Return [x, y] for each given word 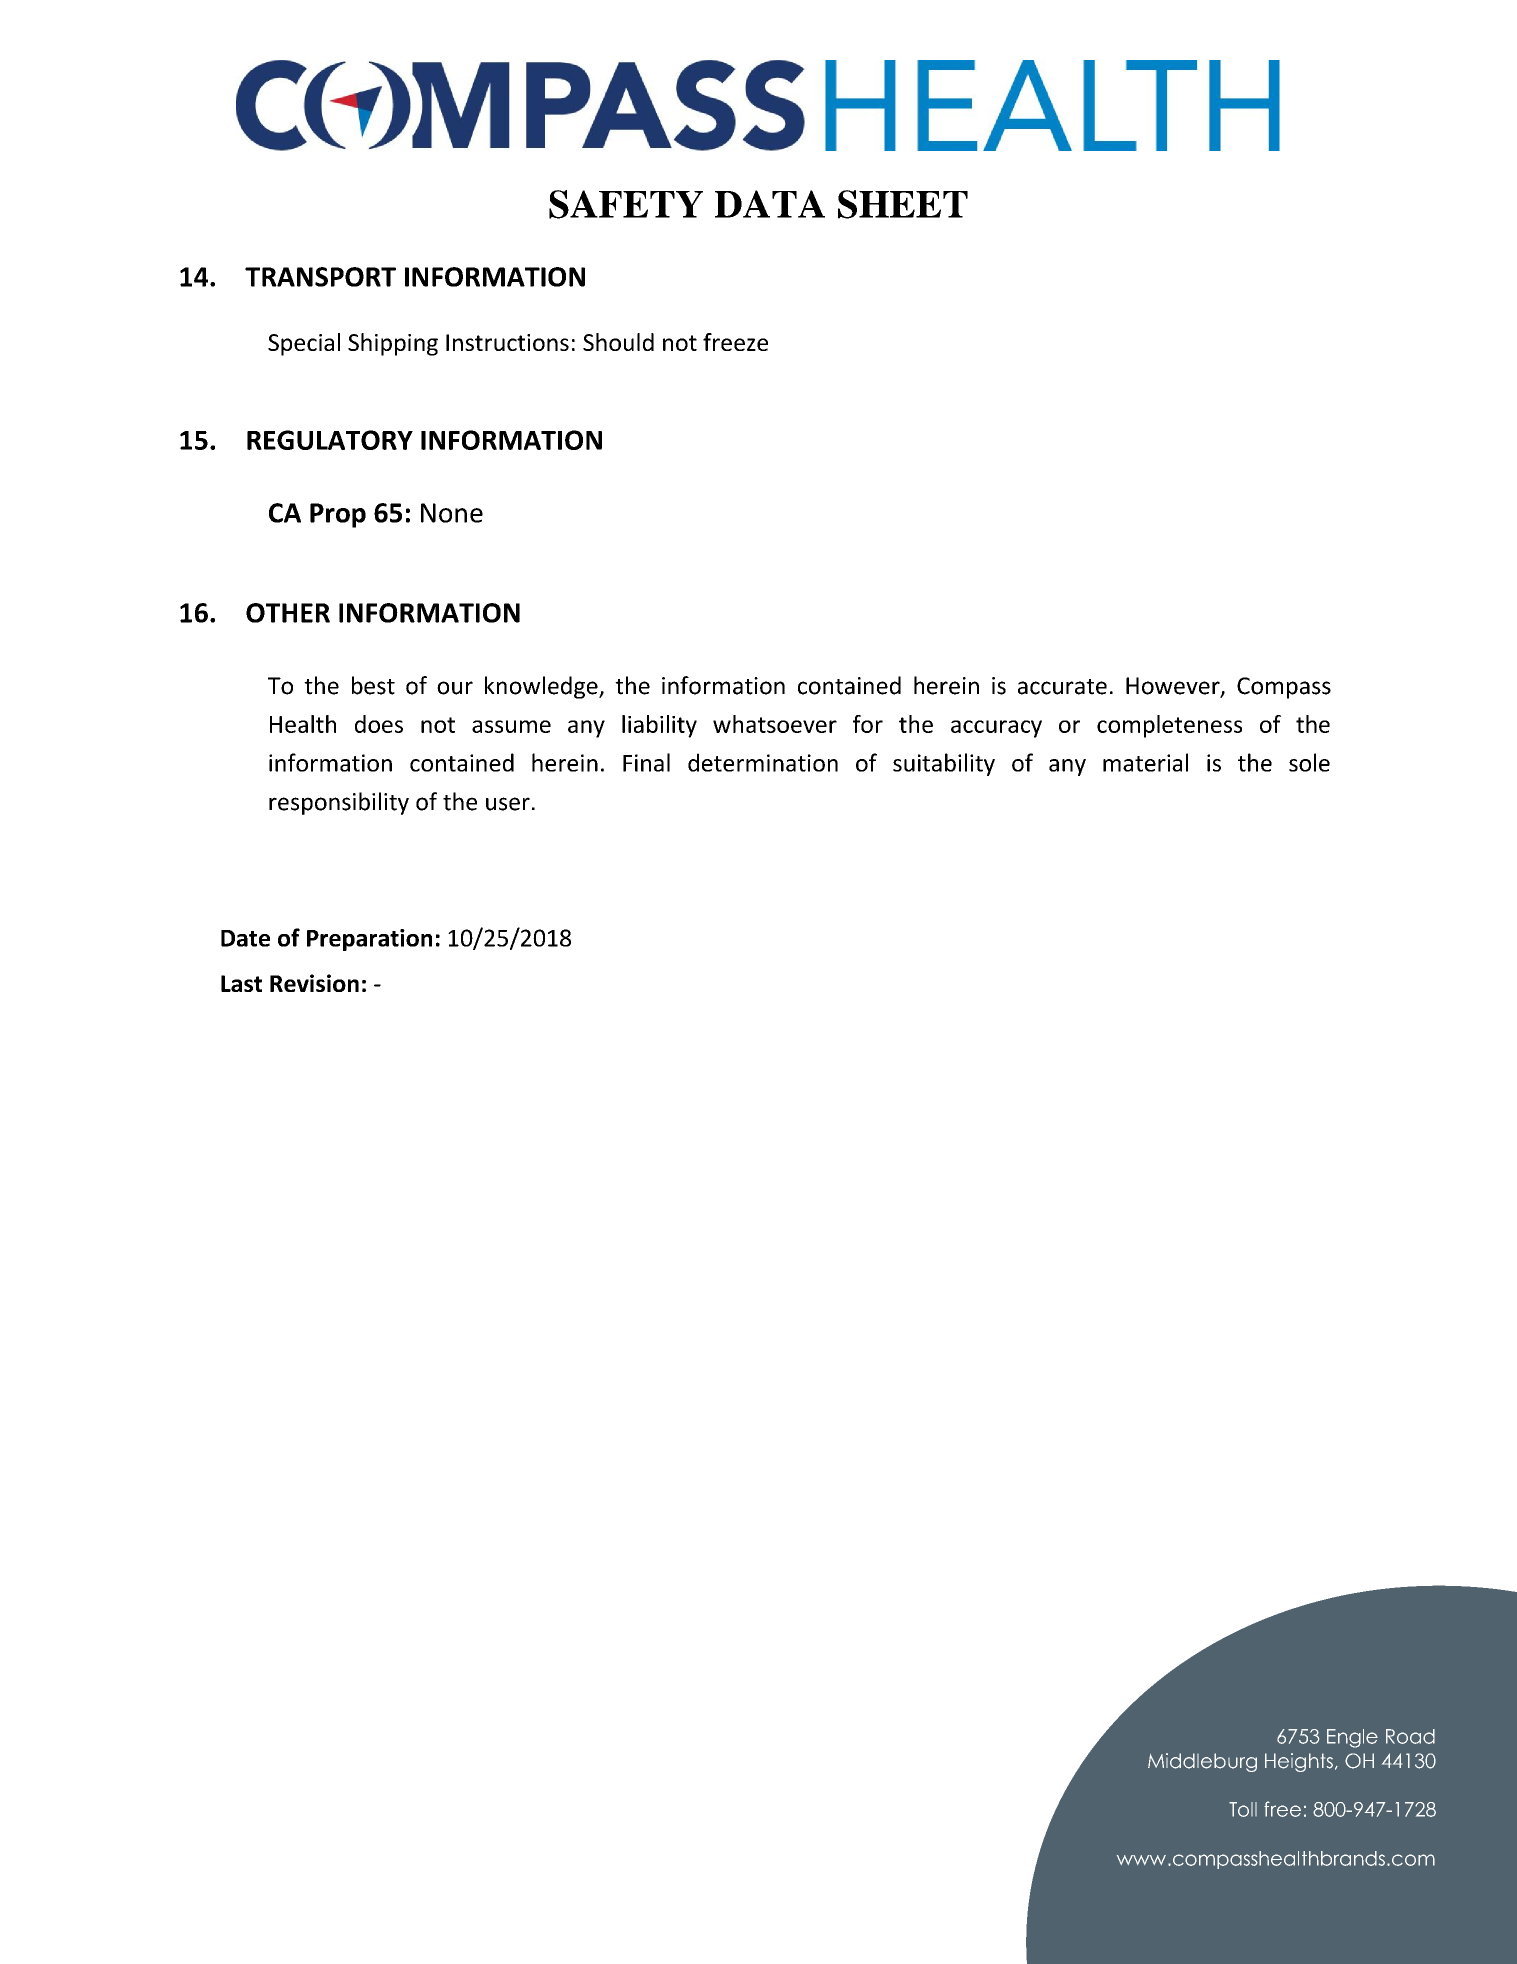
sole [1309, 762]
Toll [1243, 1809]
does [379, 724]
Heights [1299, 1762]
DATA [770, 204]
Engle [1352, 1738]
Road [1410, 1736]
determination [763, 762]
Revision [314, 983]
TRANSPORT [320, 277]
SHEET [903, 204]
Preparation [369, 940]
